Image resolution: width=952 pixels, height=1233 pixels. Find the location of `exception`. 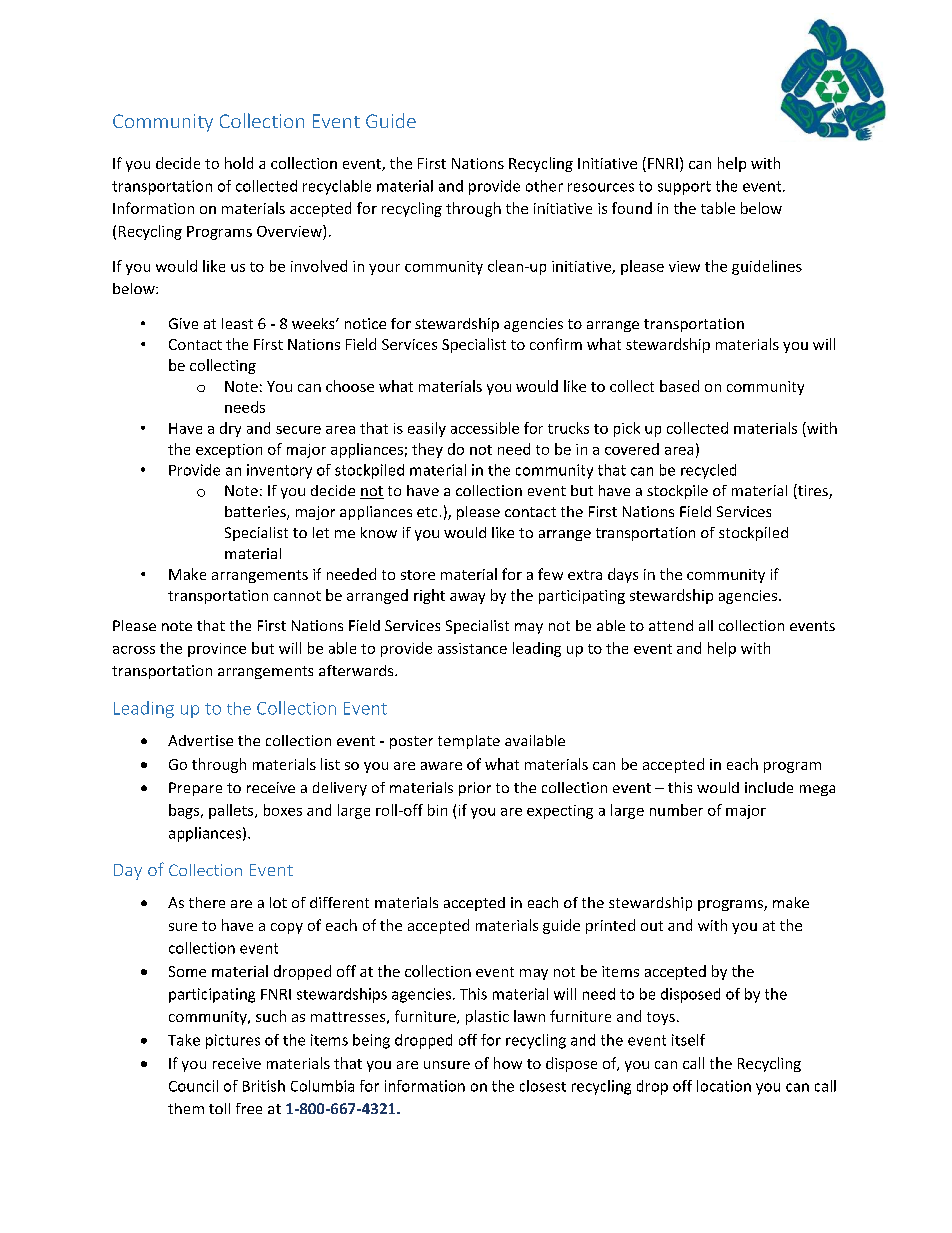

exception is located at coordinates (229, 451).
